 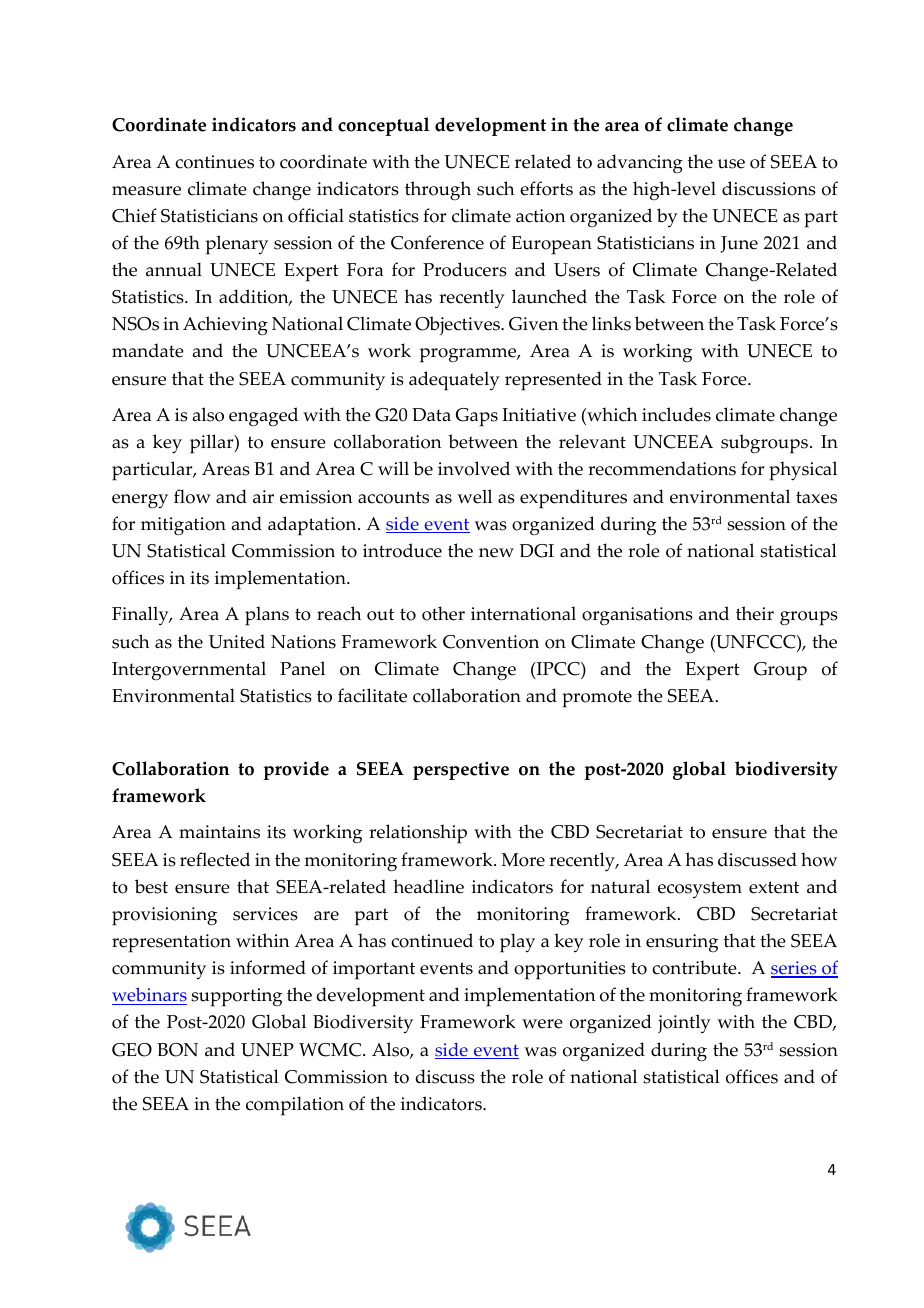 I want to click on reflected, so click(x=215, y=859).
